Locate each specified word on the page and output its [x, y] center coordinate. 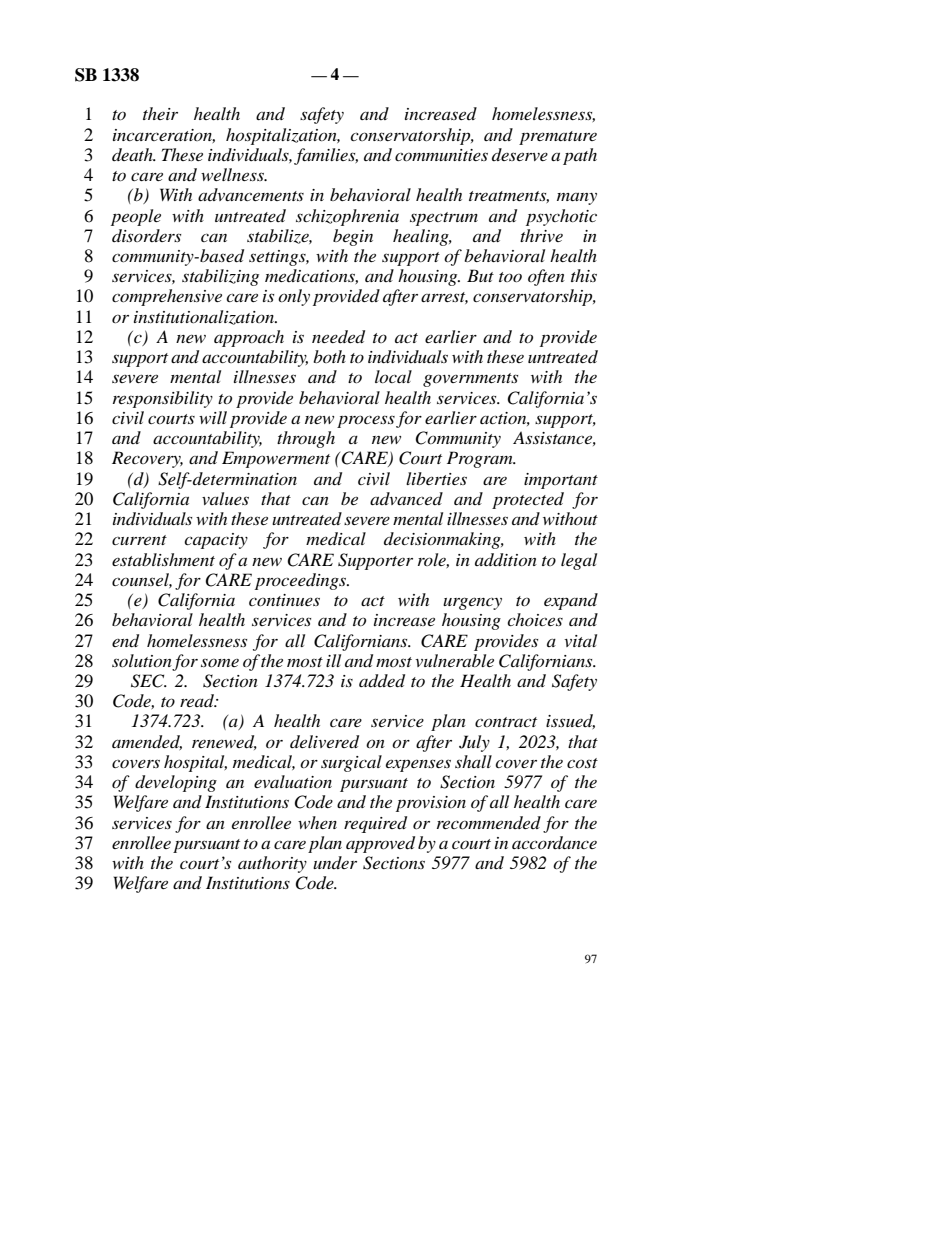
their [160, 113]
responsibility [163, 399]
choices [535, 619]
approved [380, 844]
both [329, 356]
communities [441, 155]
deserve [520, 154]
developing [176, 783]
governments [470, 380]
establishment [163, 559]
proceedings [302, 581]
